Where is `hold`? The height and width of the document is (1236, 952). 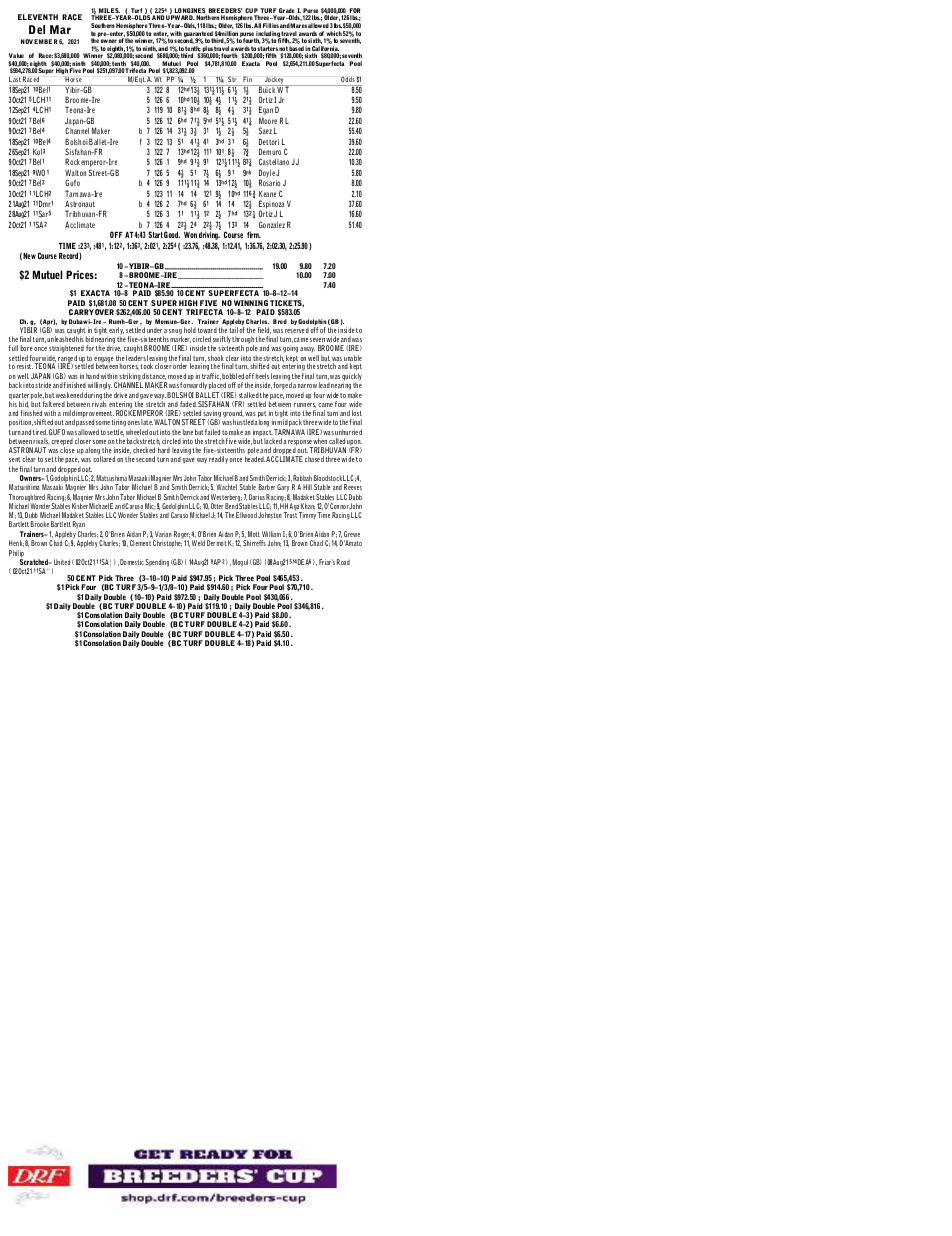 hold is located at coordinates (190, 330).
